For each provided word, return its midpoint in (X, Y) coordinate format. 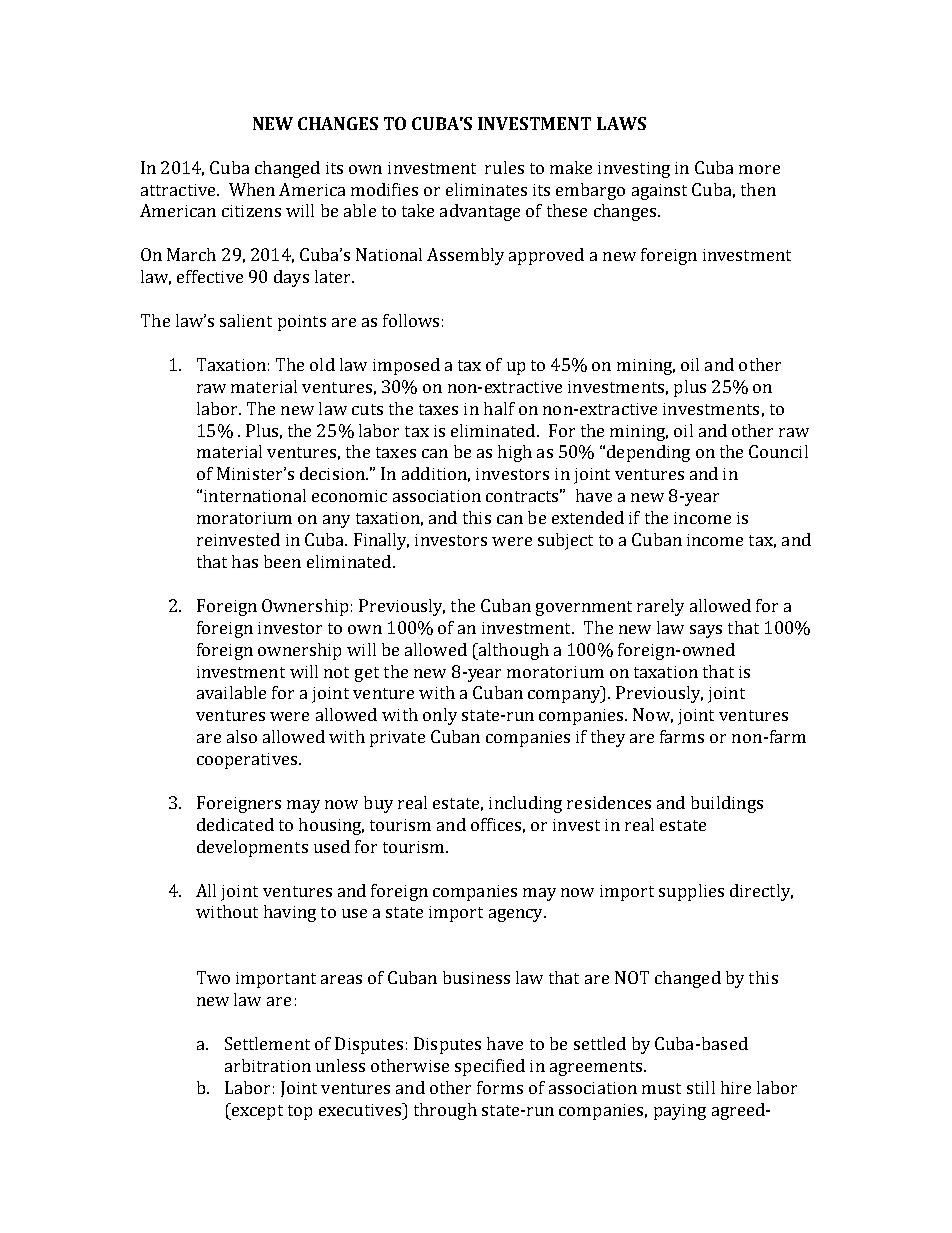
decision (333, 473)
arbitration (268, 1065)
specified (490, 1067)
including (525, 804)
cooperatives (248, 761)
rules (504, 167)
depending (648, 453)
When (252, 189)
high (515, 453)
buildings (727, 804)
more (759, 169)
